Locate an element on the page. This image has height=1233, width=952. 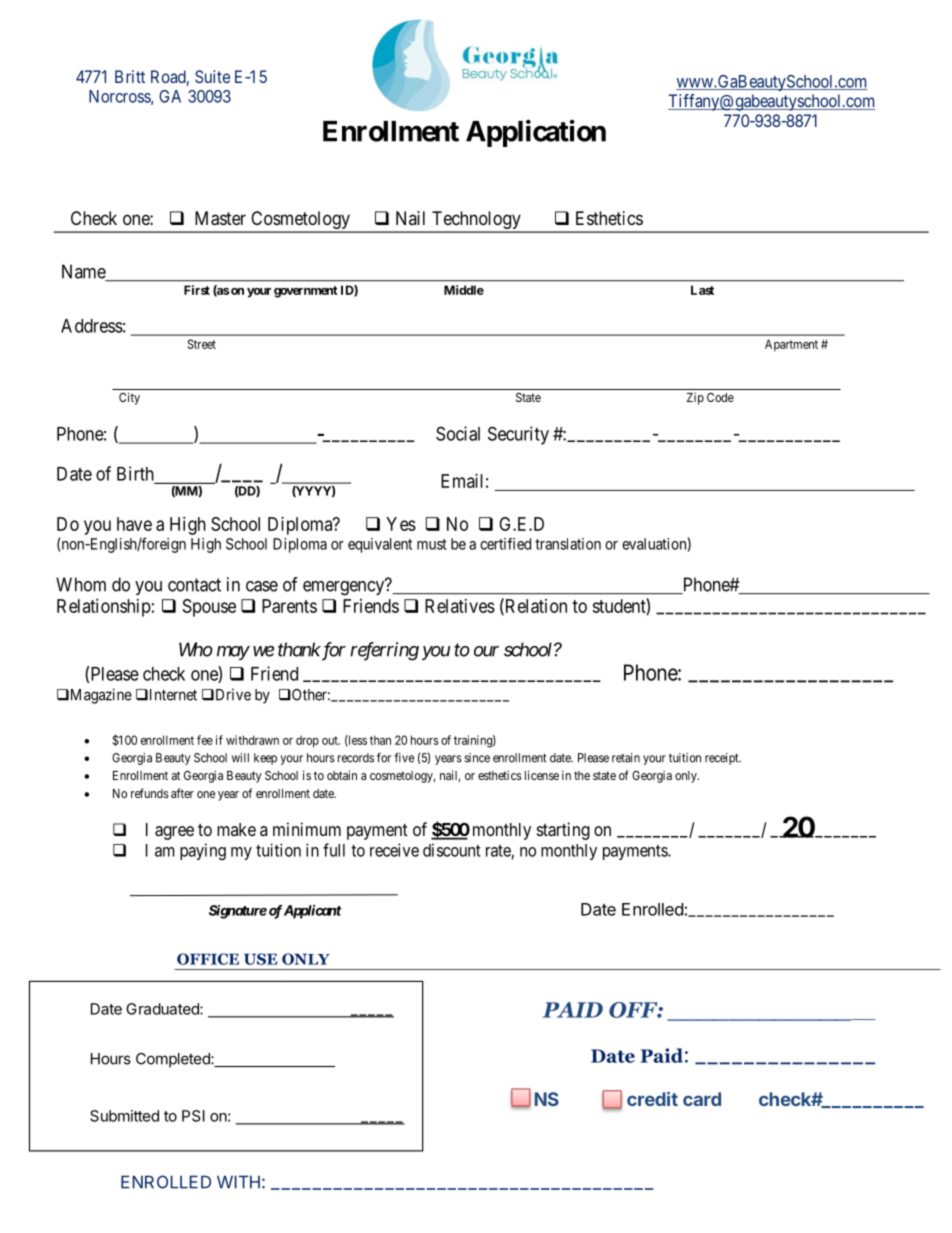
fee is located at coordinates (205, 740).
